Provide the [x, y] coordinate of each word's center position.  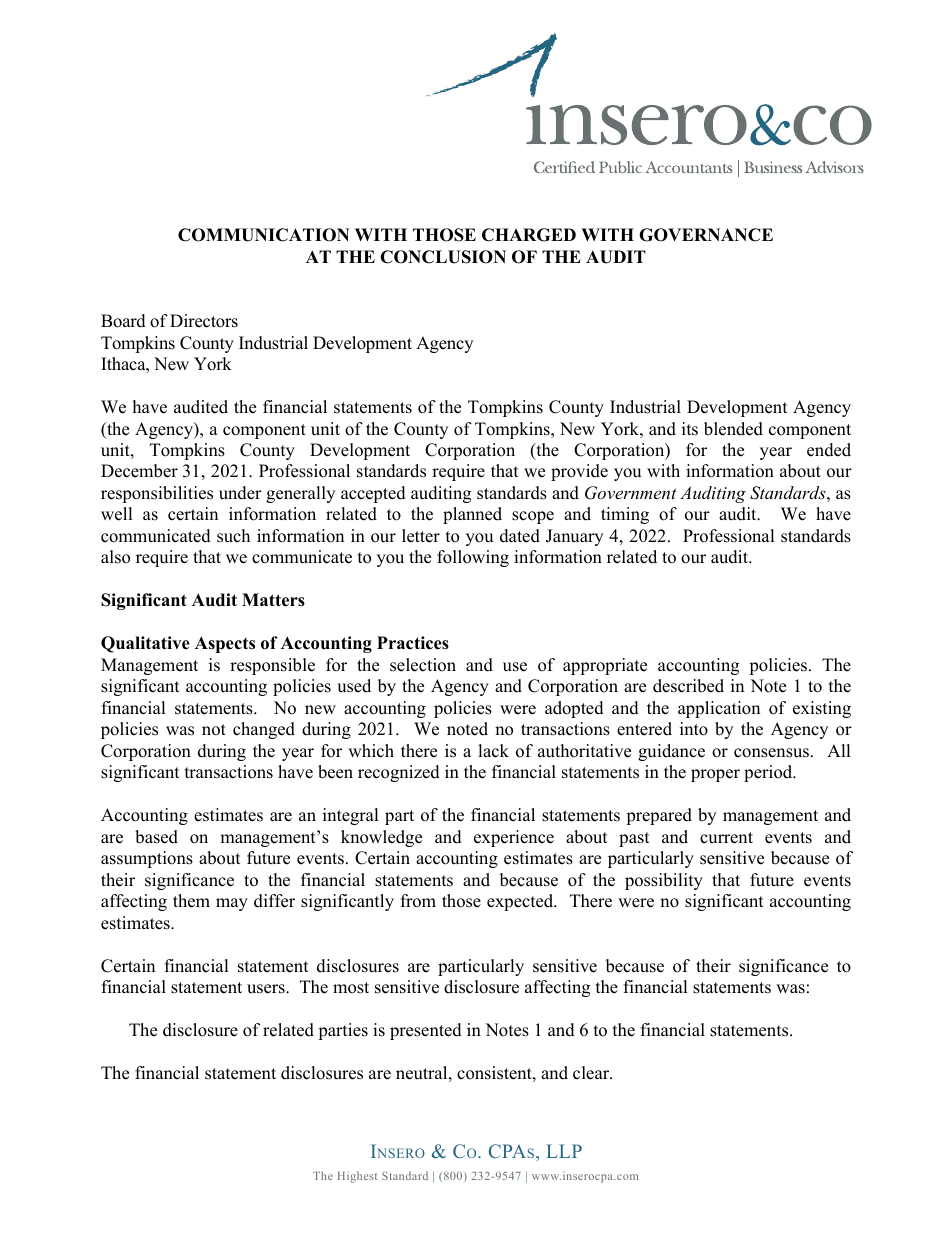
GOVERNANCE [706, 235]
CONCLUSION [443, 257]
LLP [564, 1151]
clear [592, 1073]
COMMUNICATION [264, 235]
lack [493, 751]
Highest [357, 1177]
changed [264, 730]
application [719, 709]
